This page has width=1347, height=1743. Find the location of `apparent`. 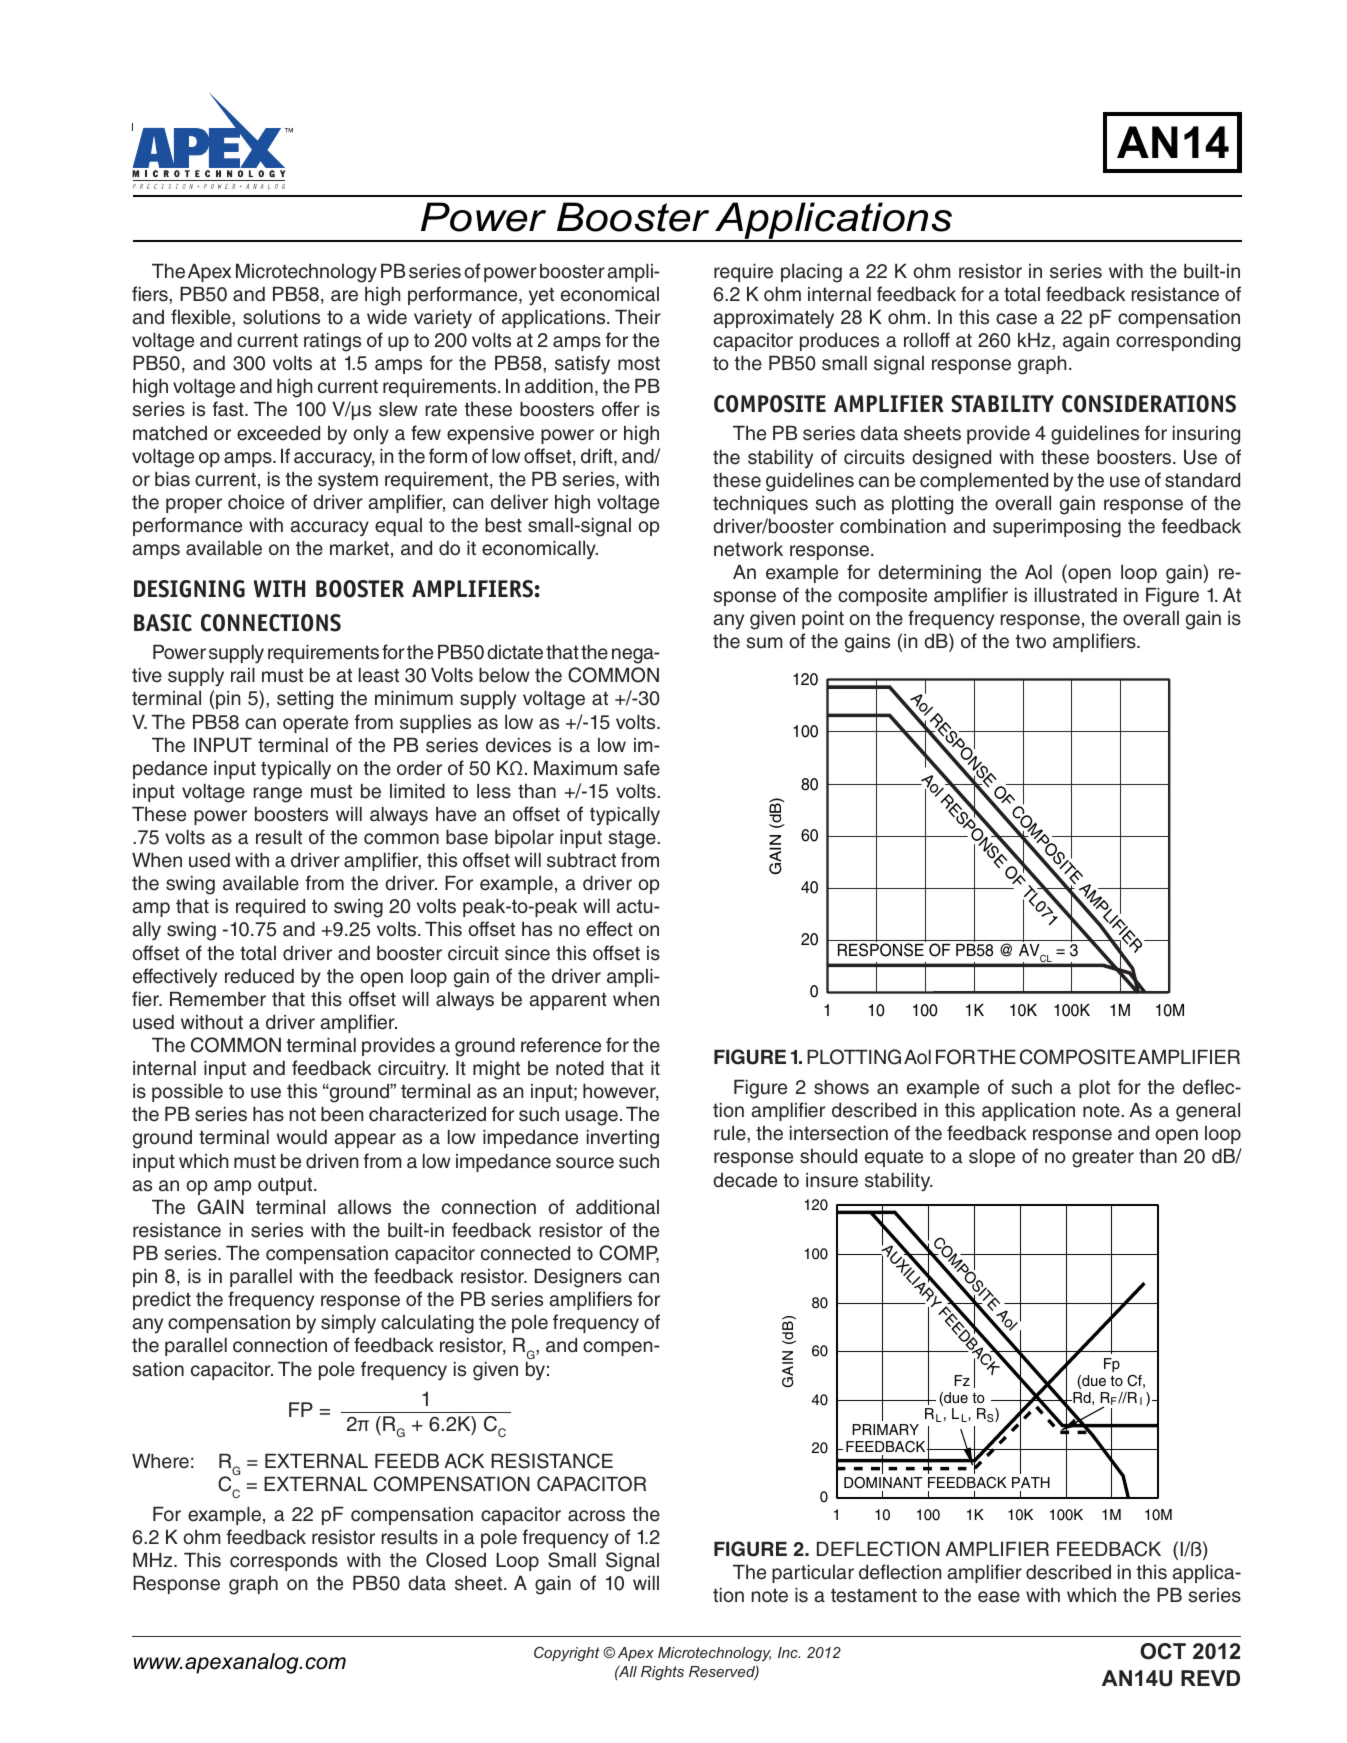

apparent is located at coordinates (568, 1001).
